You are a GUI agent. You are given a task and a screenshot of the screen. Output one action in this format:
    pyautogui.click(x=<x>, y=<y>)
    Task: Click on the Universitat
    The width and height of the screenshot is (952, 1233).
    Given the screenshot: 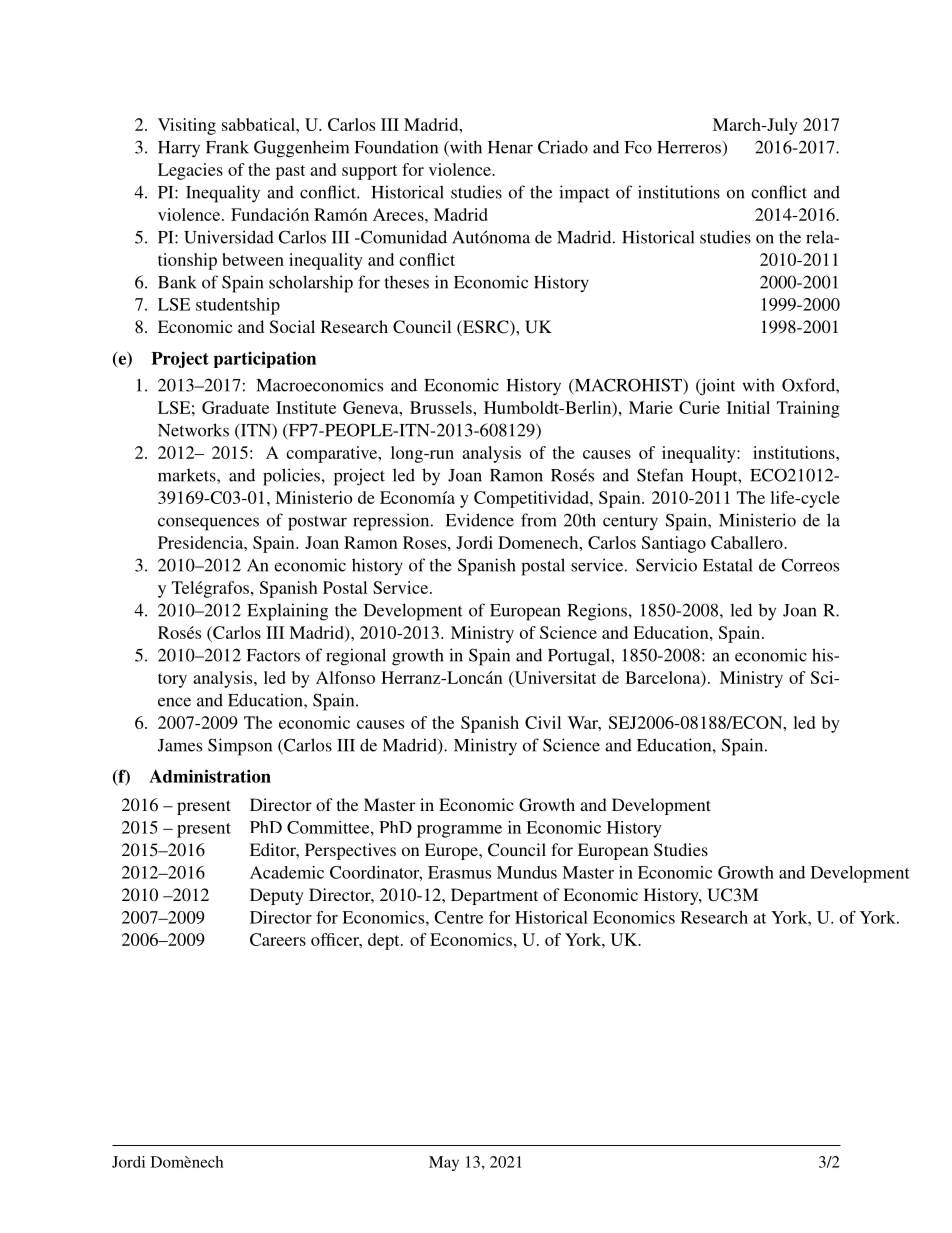 What is the action you would take?
    pyautogui.click(x=554, y=678)
